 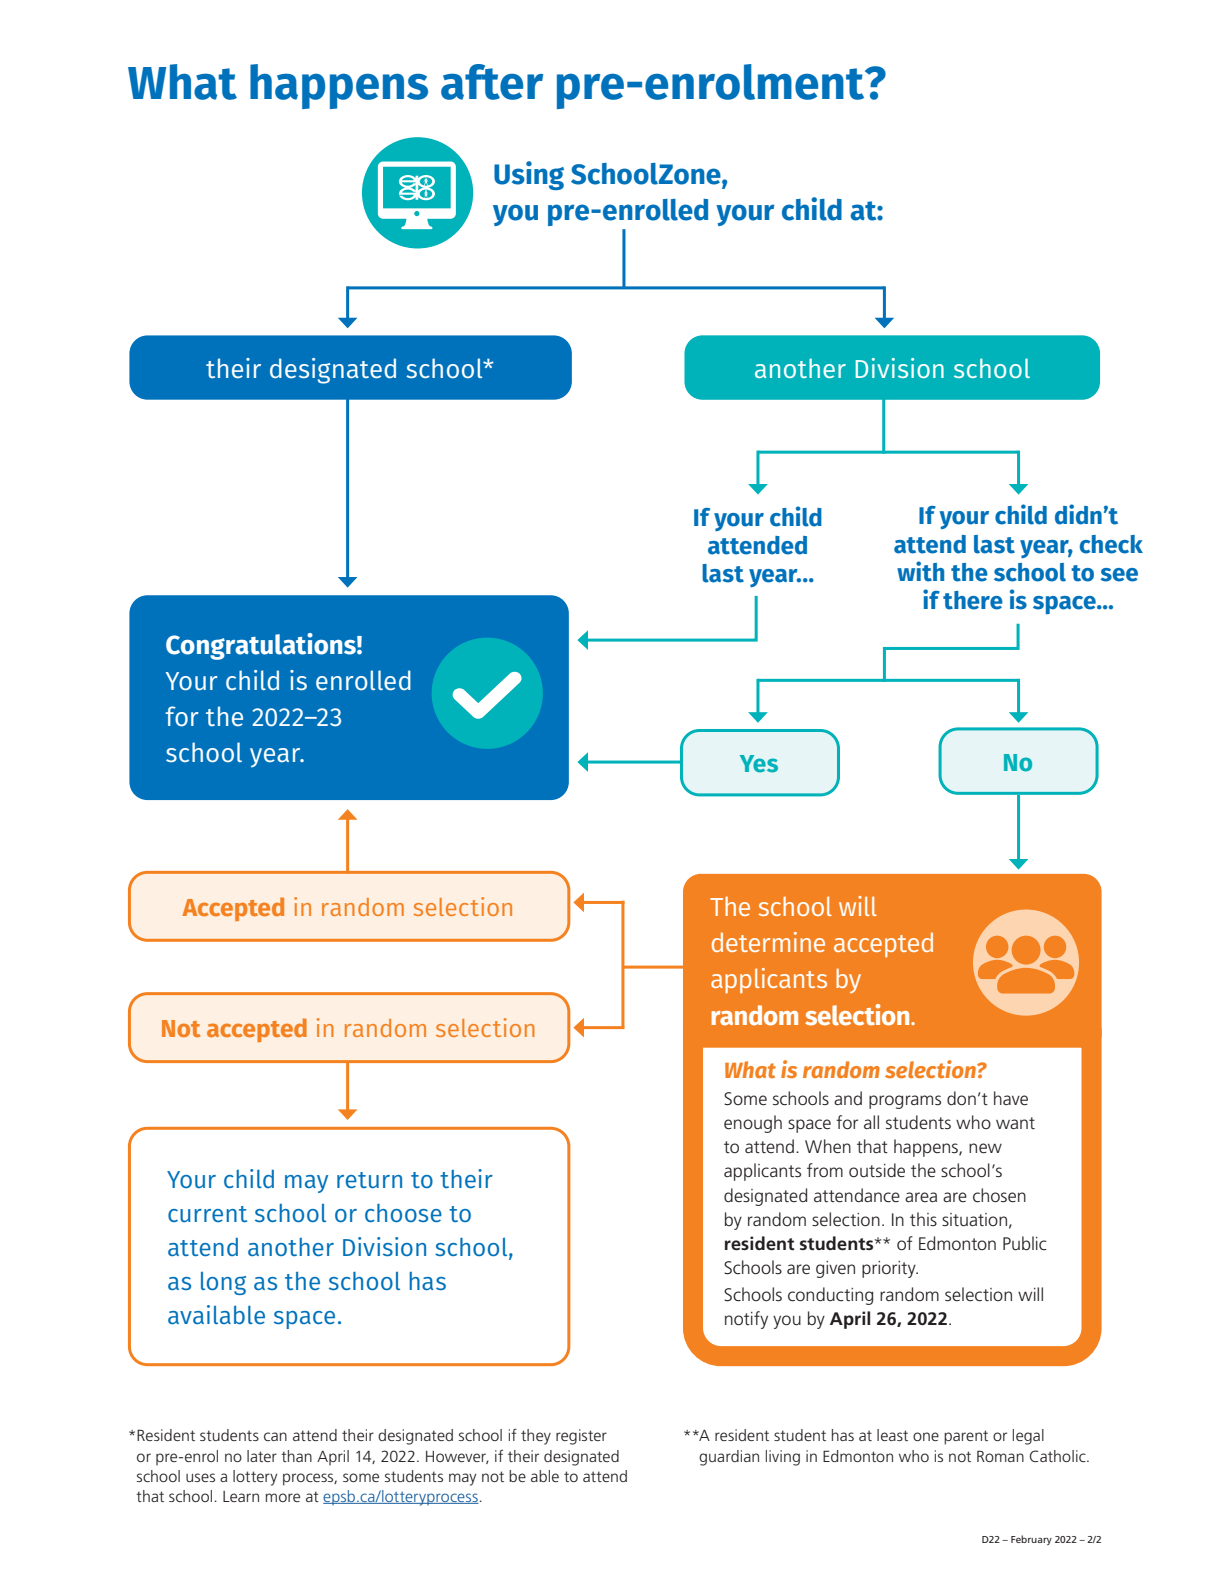 What do you see at coordinates (768, 942) in the screenshot?
I see `determine` at bounding box center [768, 942].
